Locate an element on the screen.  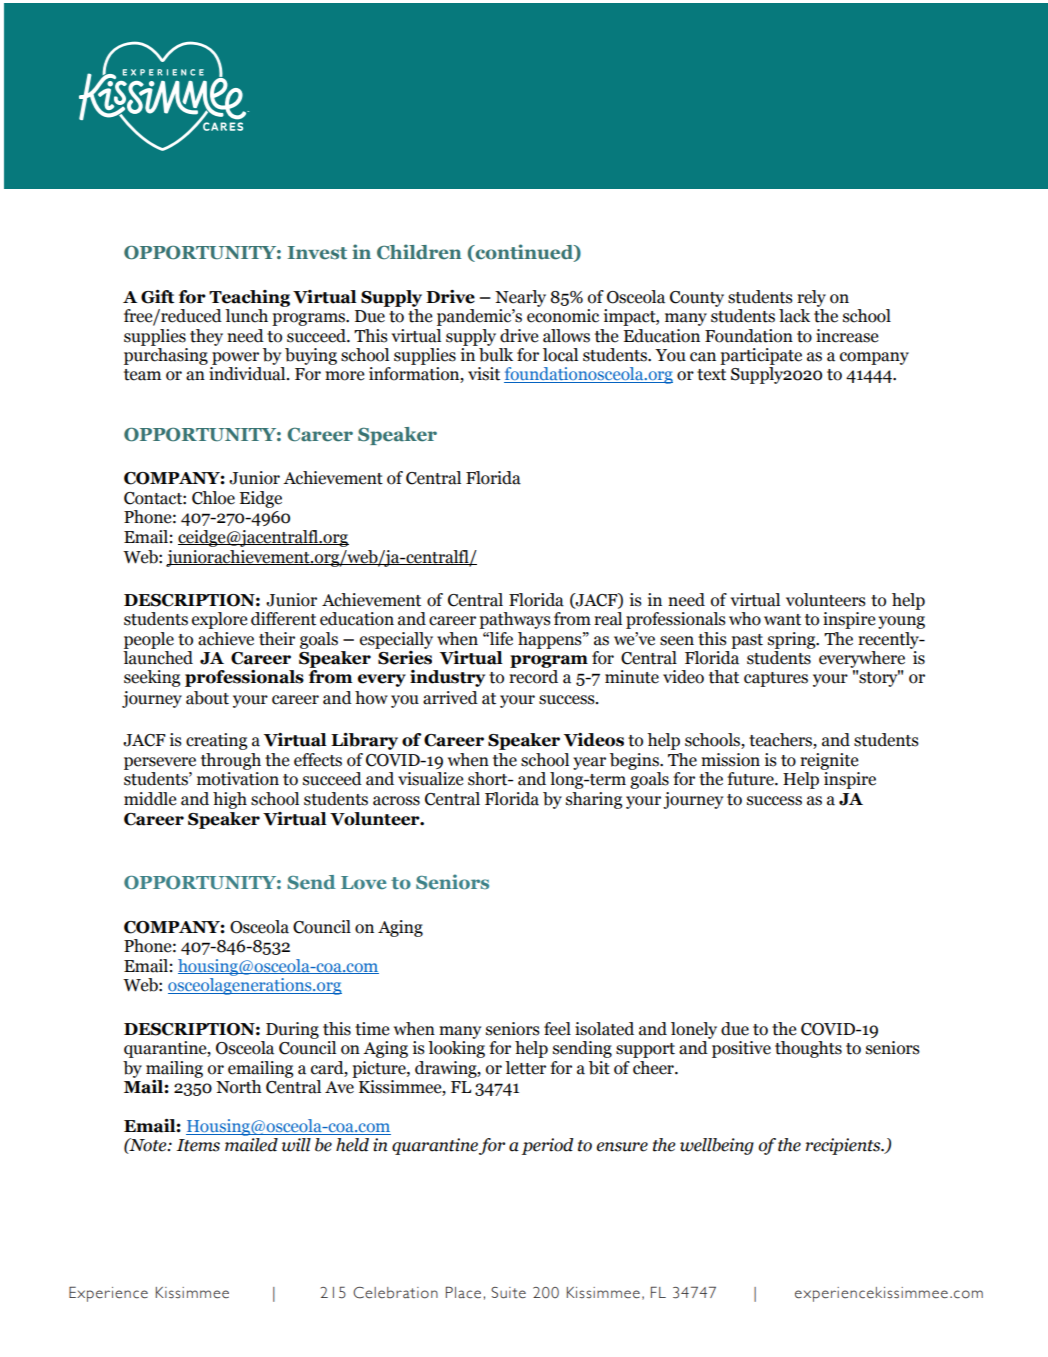
Nearly is located at coordinates (520, 298).
